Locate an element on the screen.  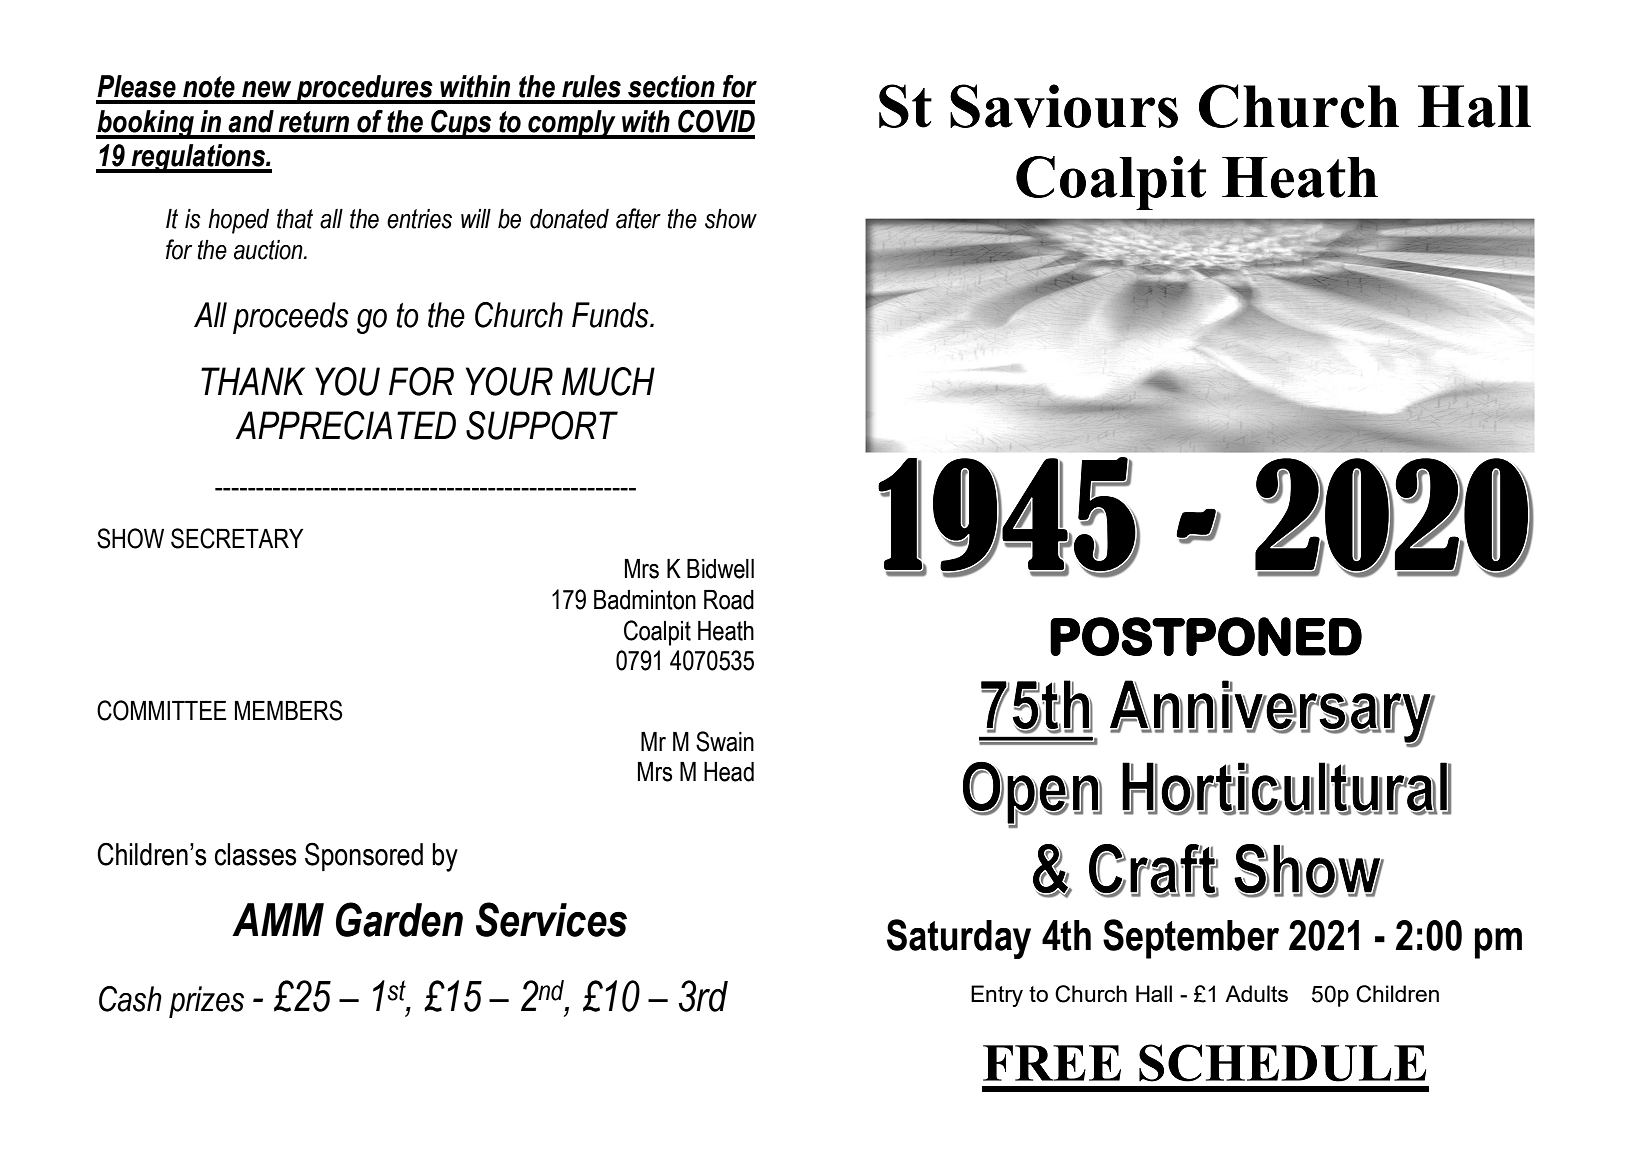
MUCH is located at coordinates (608, 381).
